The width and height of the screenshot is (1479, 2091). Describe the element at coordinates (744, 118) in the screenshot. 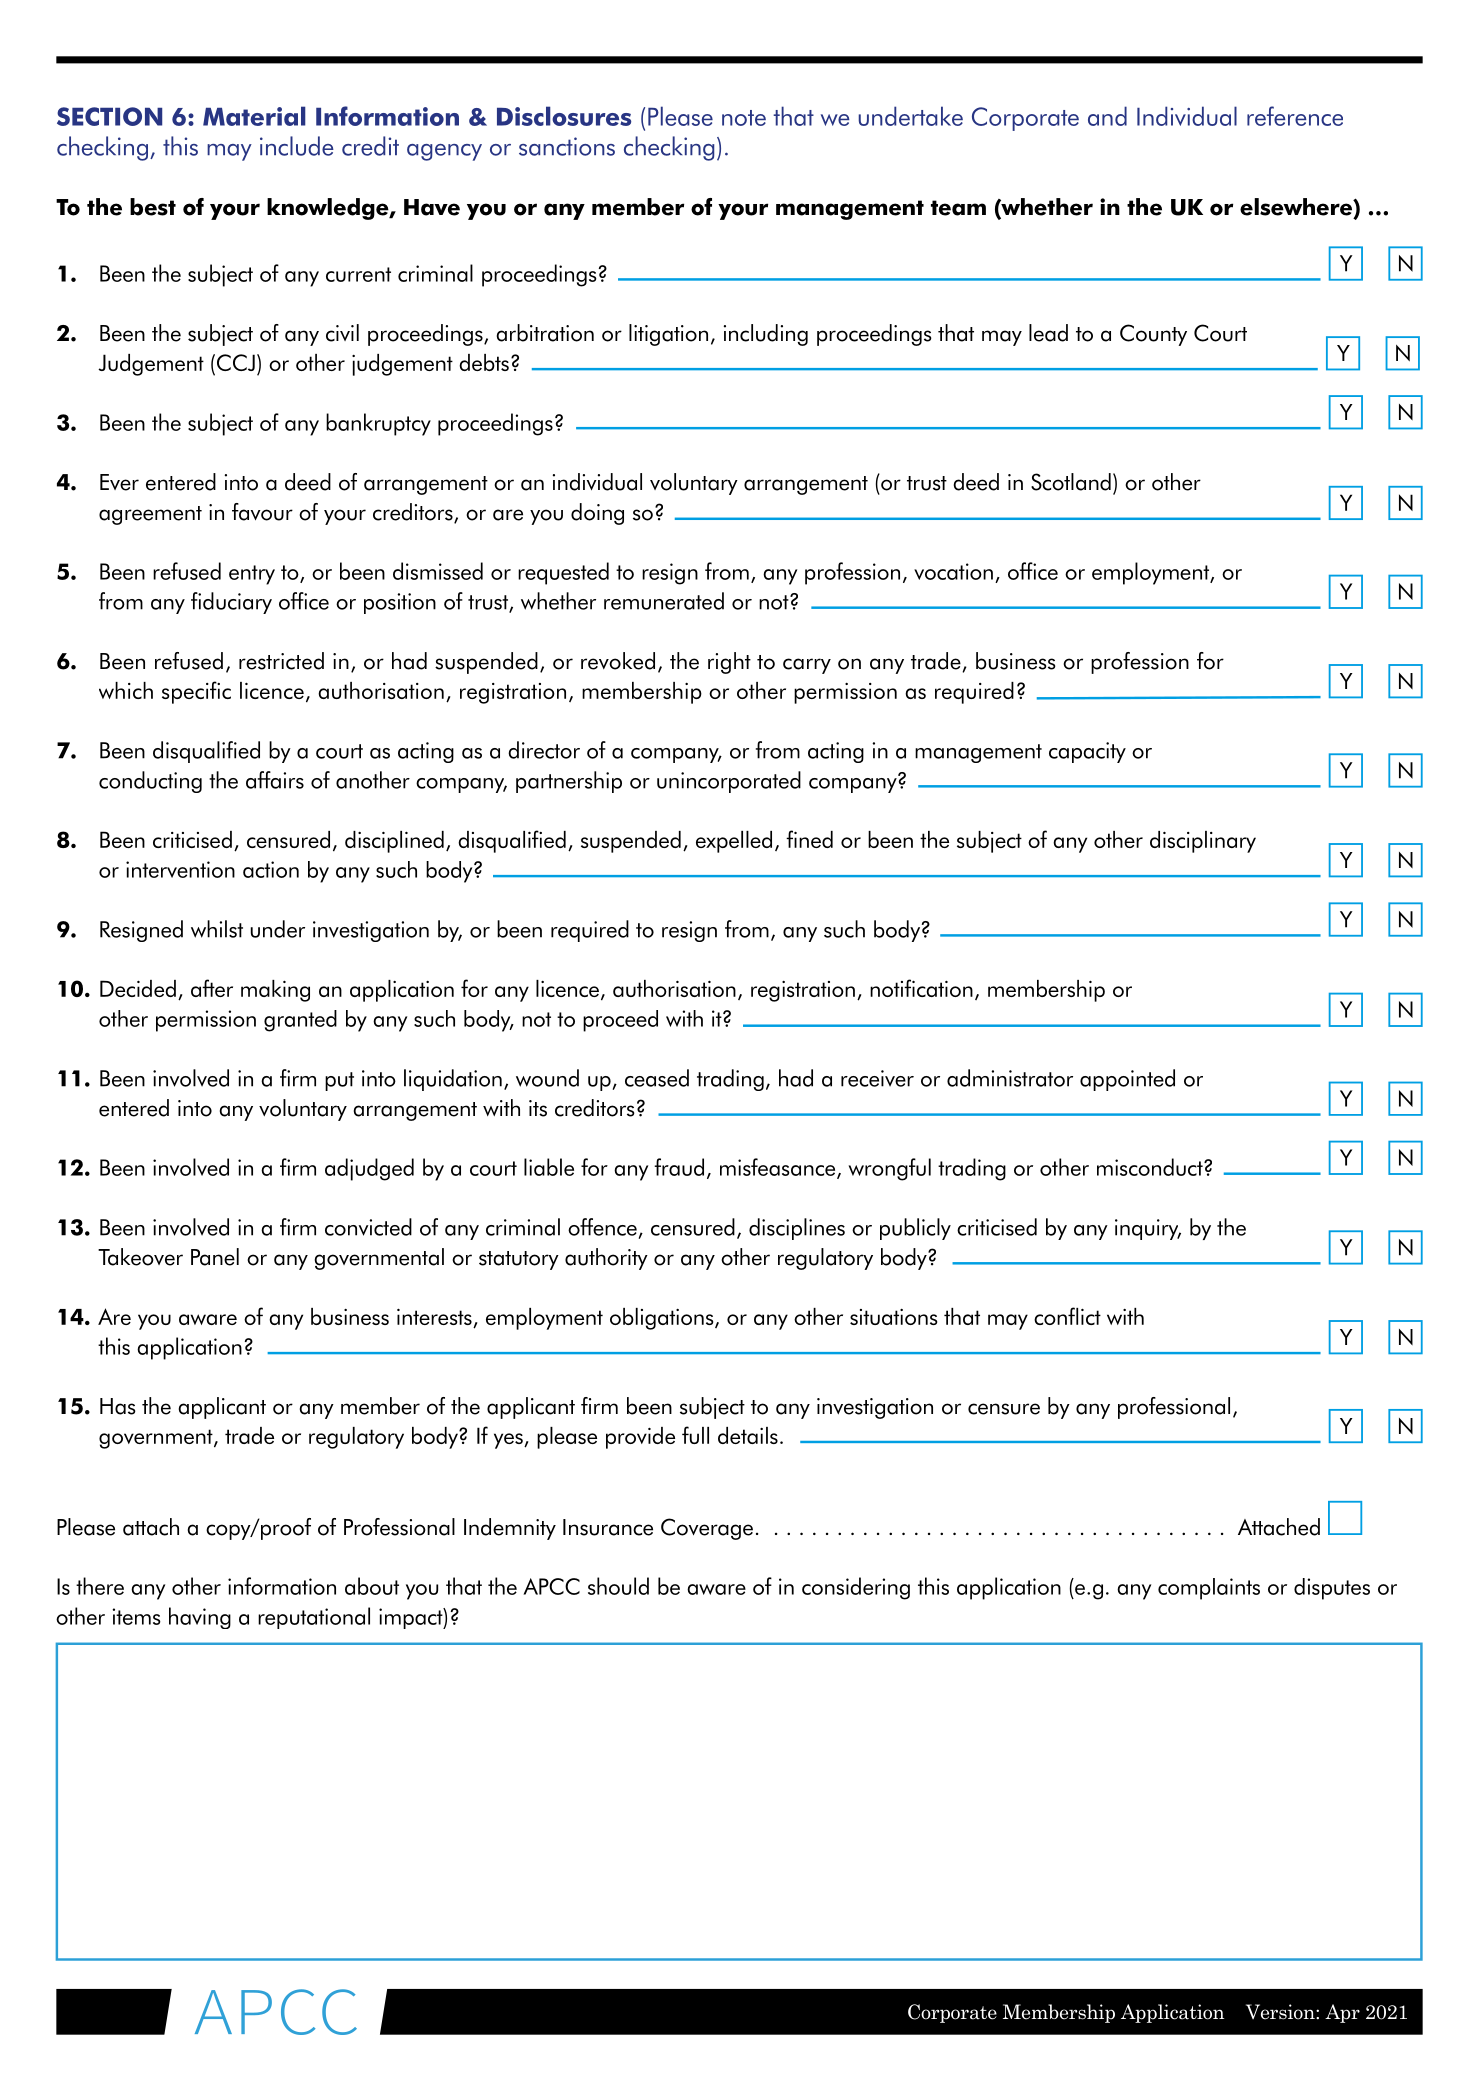

I see `note` at that location.
